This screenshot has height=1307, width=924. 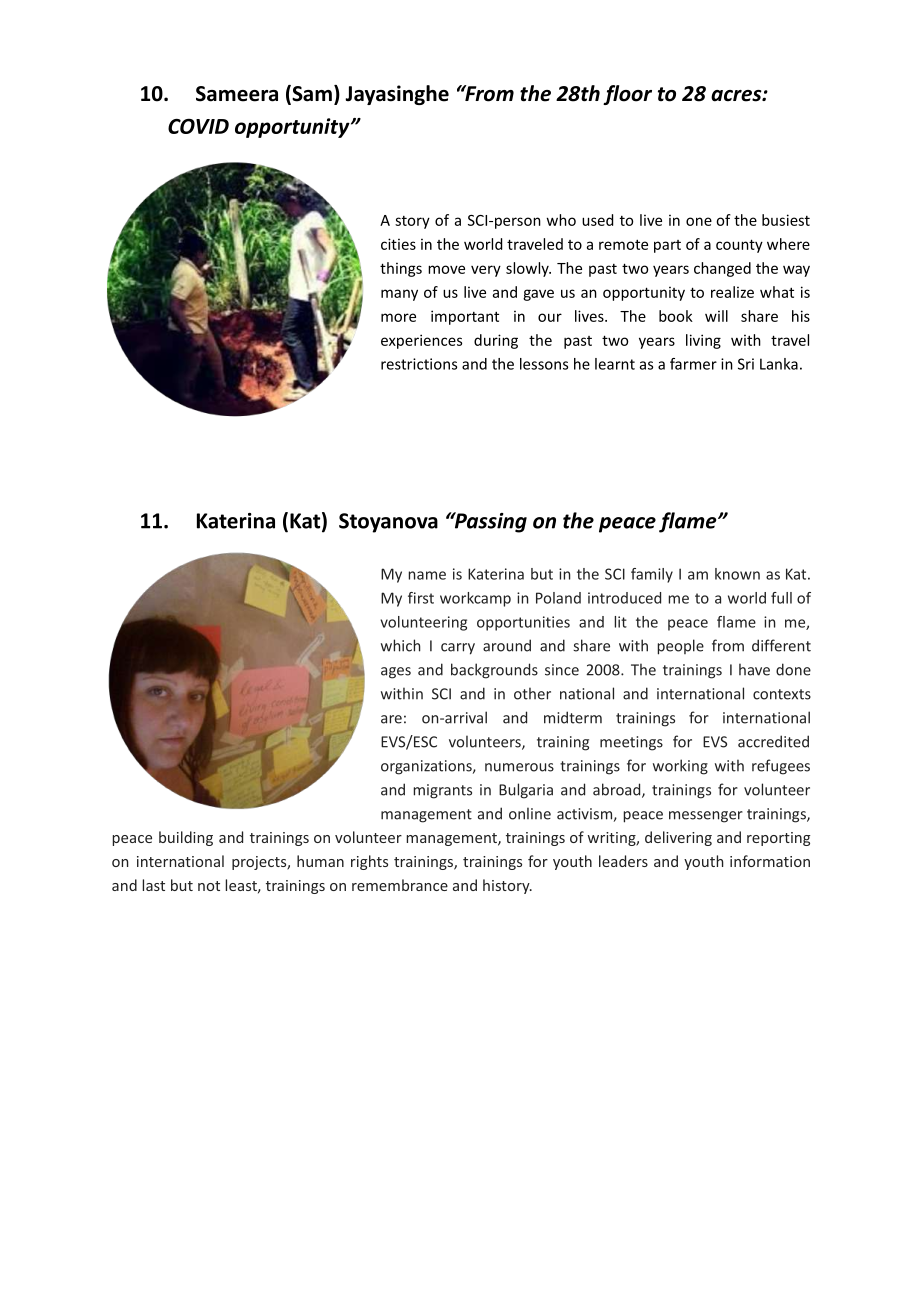 What do you see at coordinates (786, 220) in the screenshot?
I see `busiest` at bounding box center [786, 220].
